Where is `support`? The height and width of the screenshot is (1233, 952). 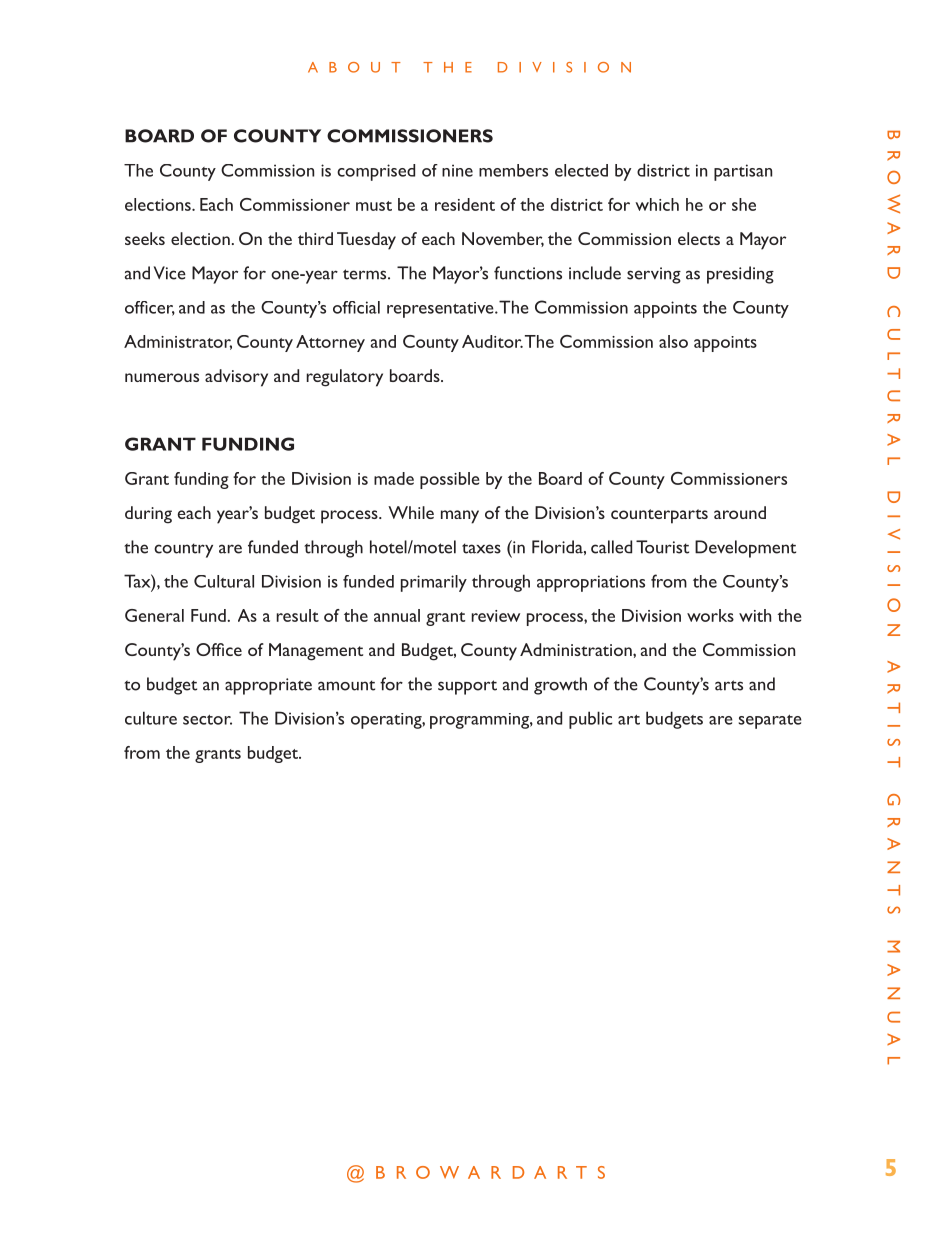
support is located at coordinates (467, 687).
